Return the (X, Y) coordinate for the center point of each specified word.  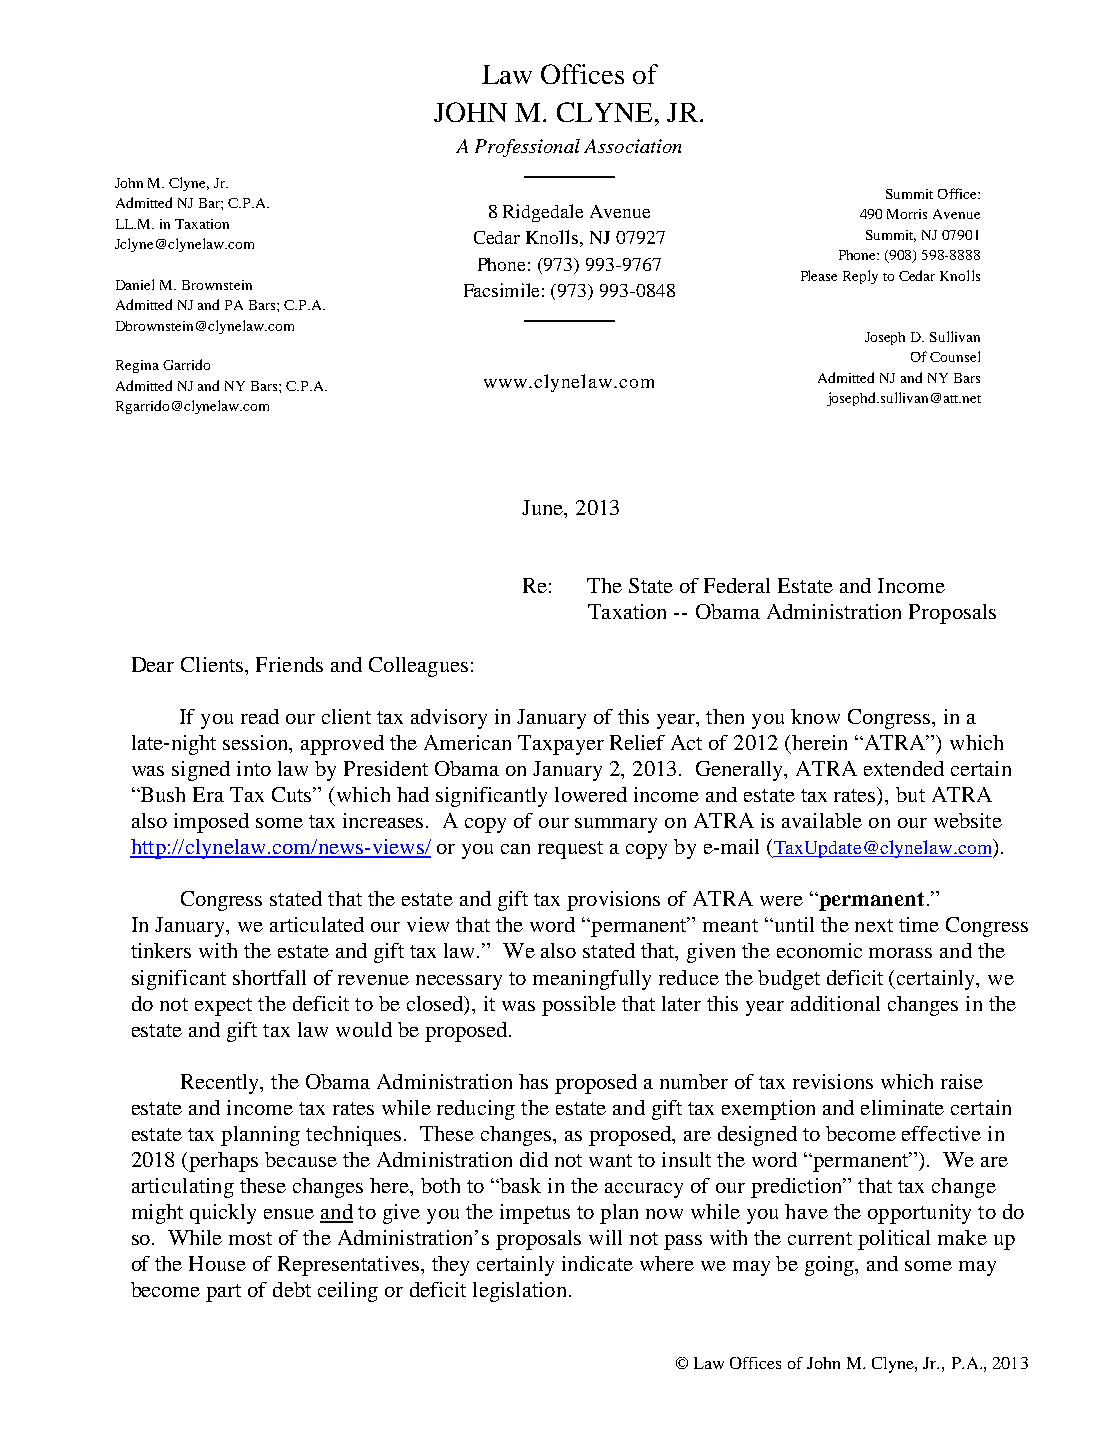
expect (223, 1007)
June (544, 509)
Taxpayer (561, 745)
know (815, 716)
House (217, 1263)
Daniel (135, 284)
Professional (527, 148)
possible (579, 1006)
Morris (907, 214)
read (260, 716)
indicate (597, 1263)
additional (835, 1003)
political (894, 1240)
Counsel (955, 356)
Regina (137, 366)
